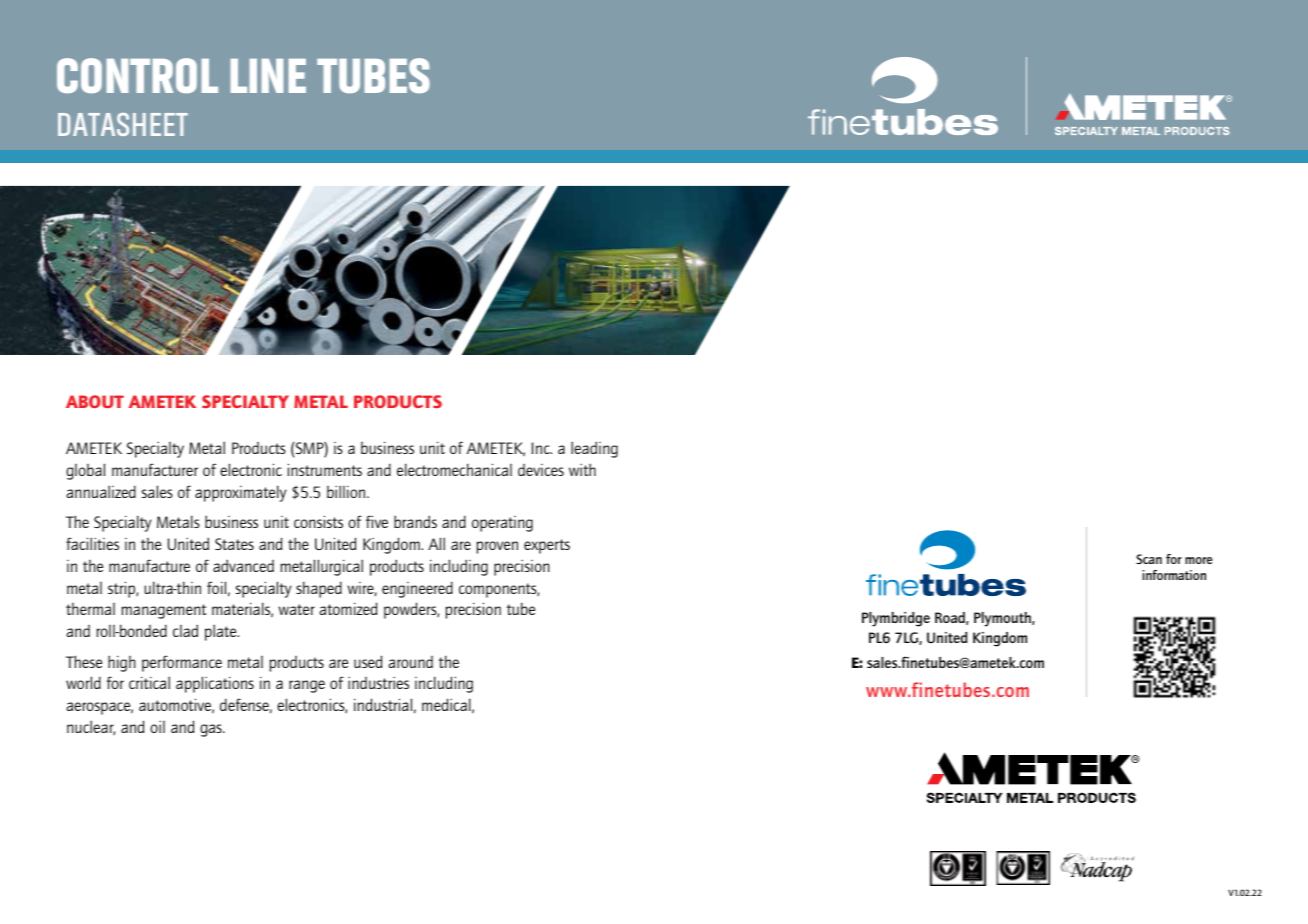 Image resolution: width=1308 pixels, height=924 pixels. What do you see at coordinates (137, 76) in the image?
I see `CONTROL` at bounding box center [137, 76].
